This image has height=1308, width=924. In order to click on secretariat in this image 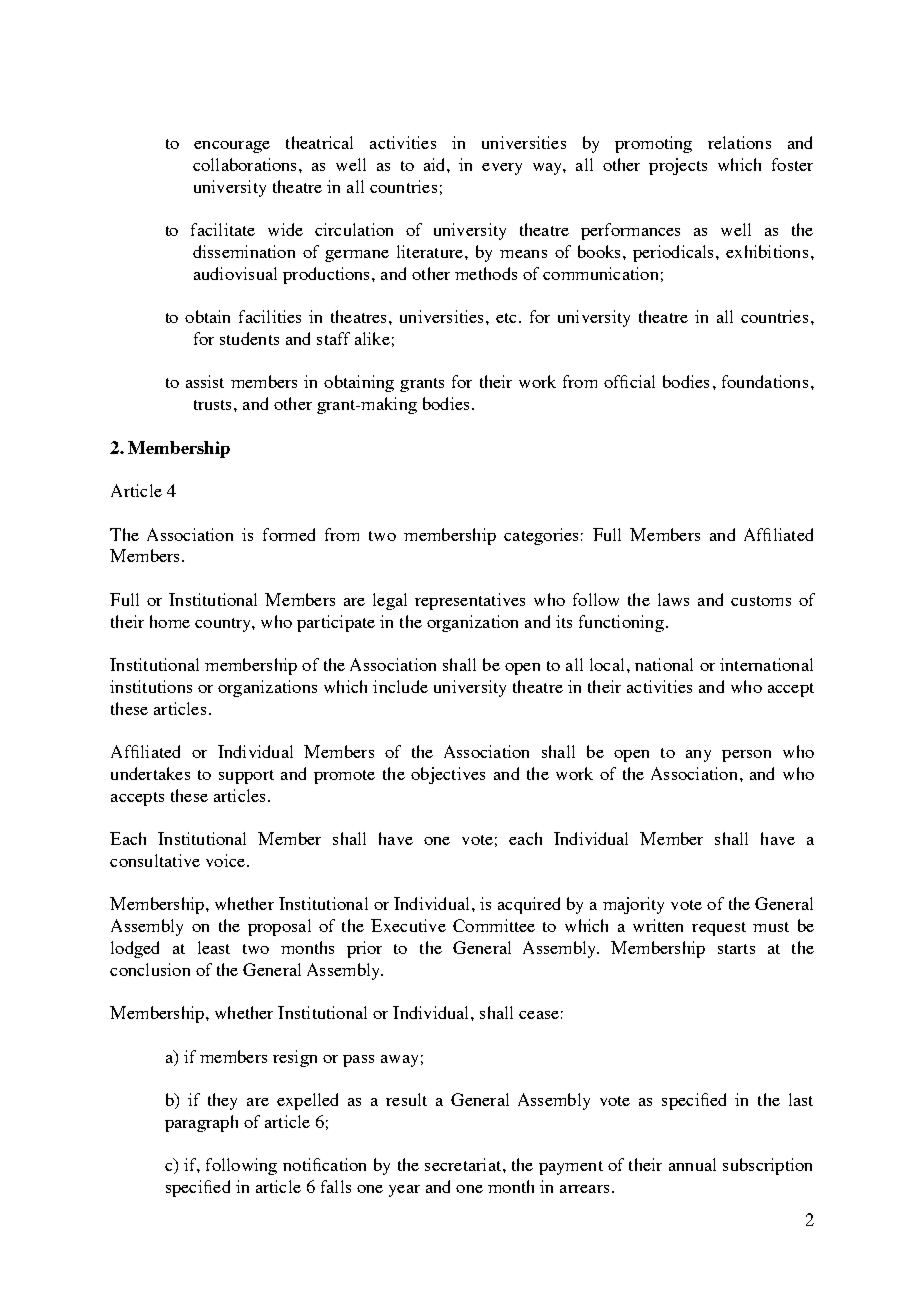, I will do `click(463, 1164)`.
